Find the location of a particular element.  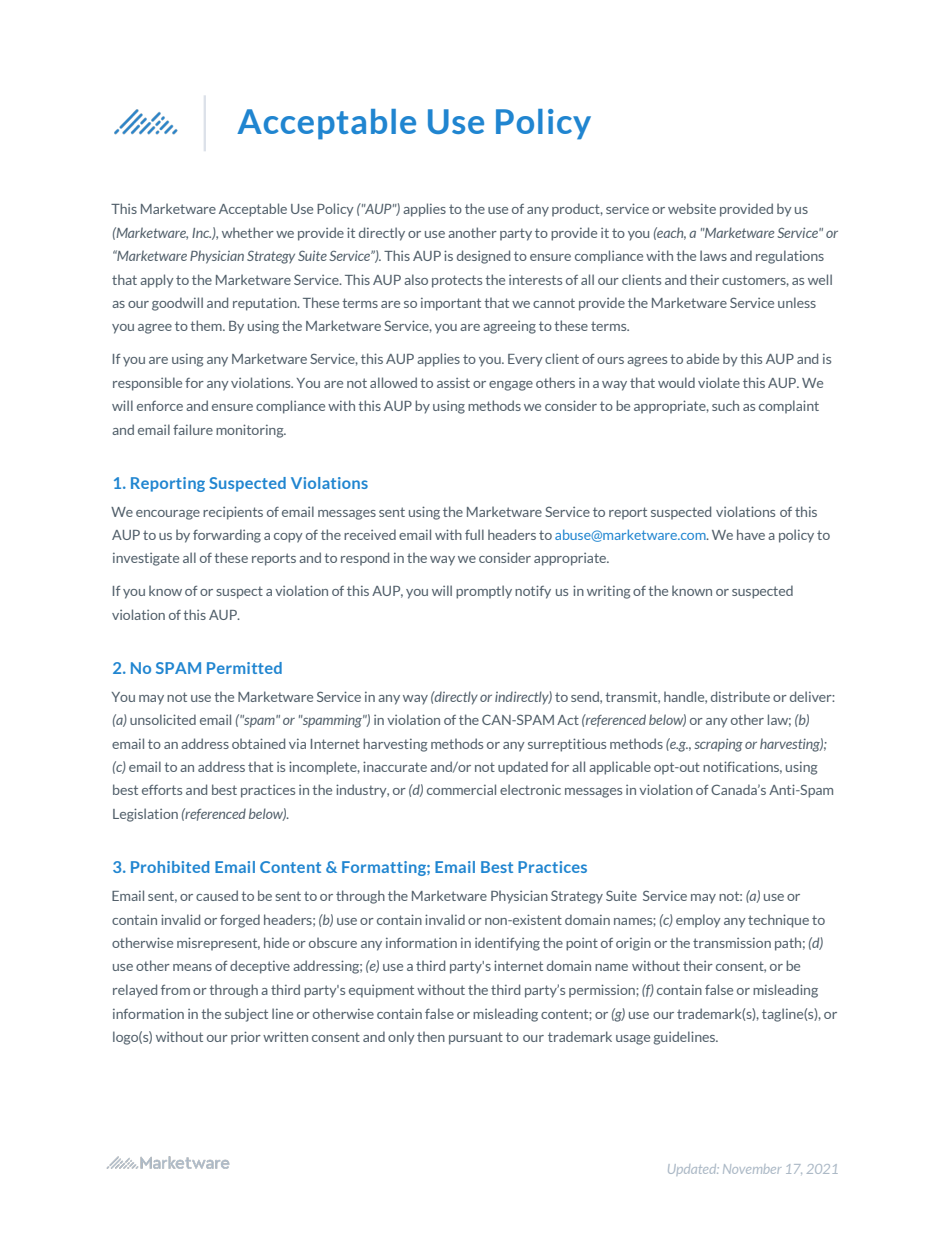

designed is located at coordinates (483, 257).
